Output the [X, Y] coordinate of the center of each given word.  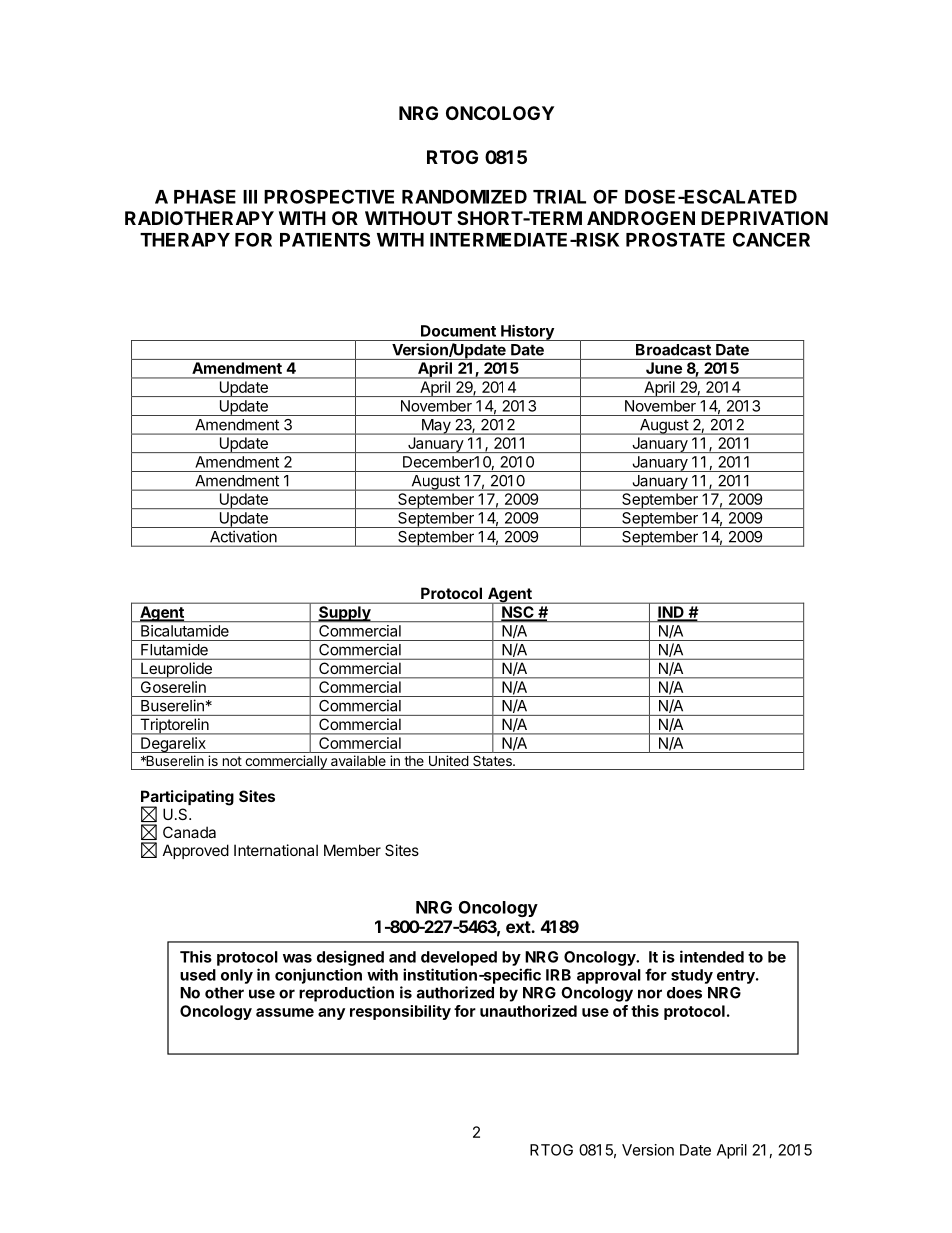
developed [459, 958]
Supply [345, 614]
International [276, 850]
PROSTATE [675, 239]
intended [712, 956]
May [436, 427]
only [237, 976]
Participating [187, 799]
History [527, 332]
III [250, 197]
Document [458, 331]
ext [519, 927]
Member [352, 850]
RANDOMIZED [464, 196]
